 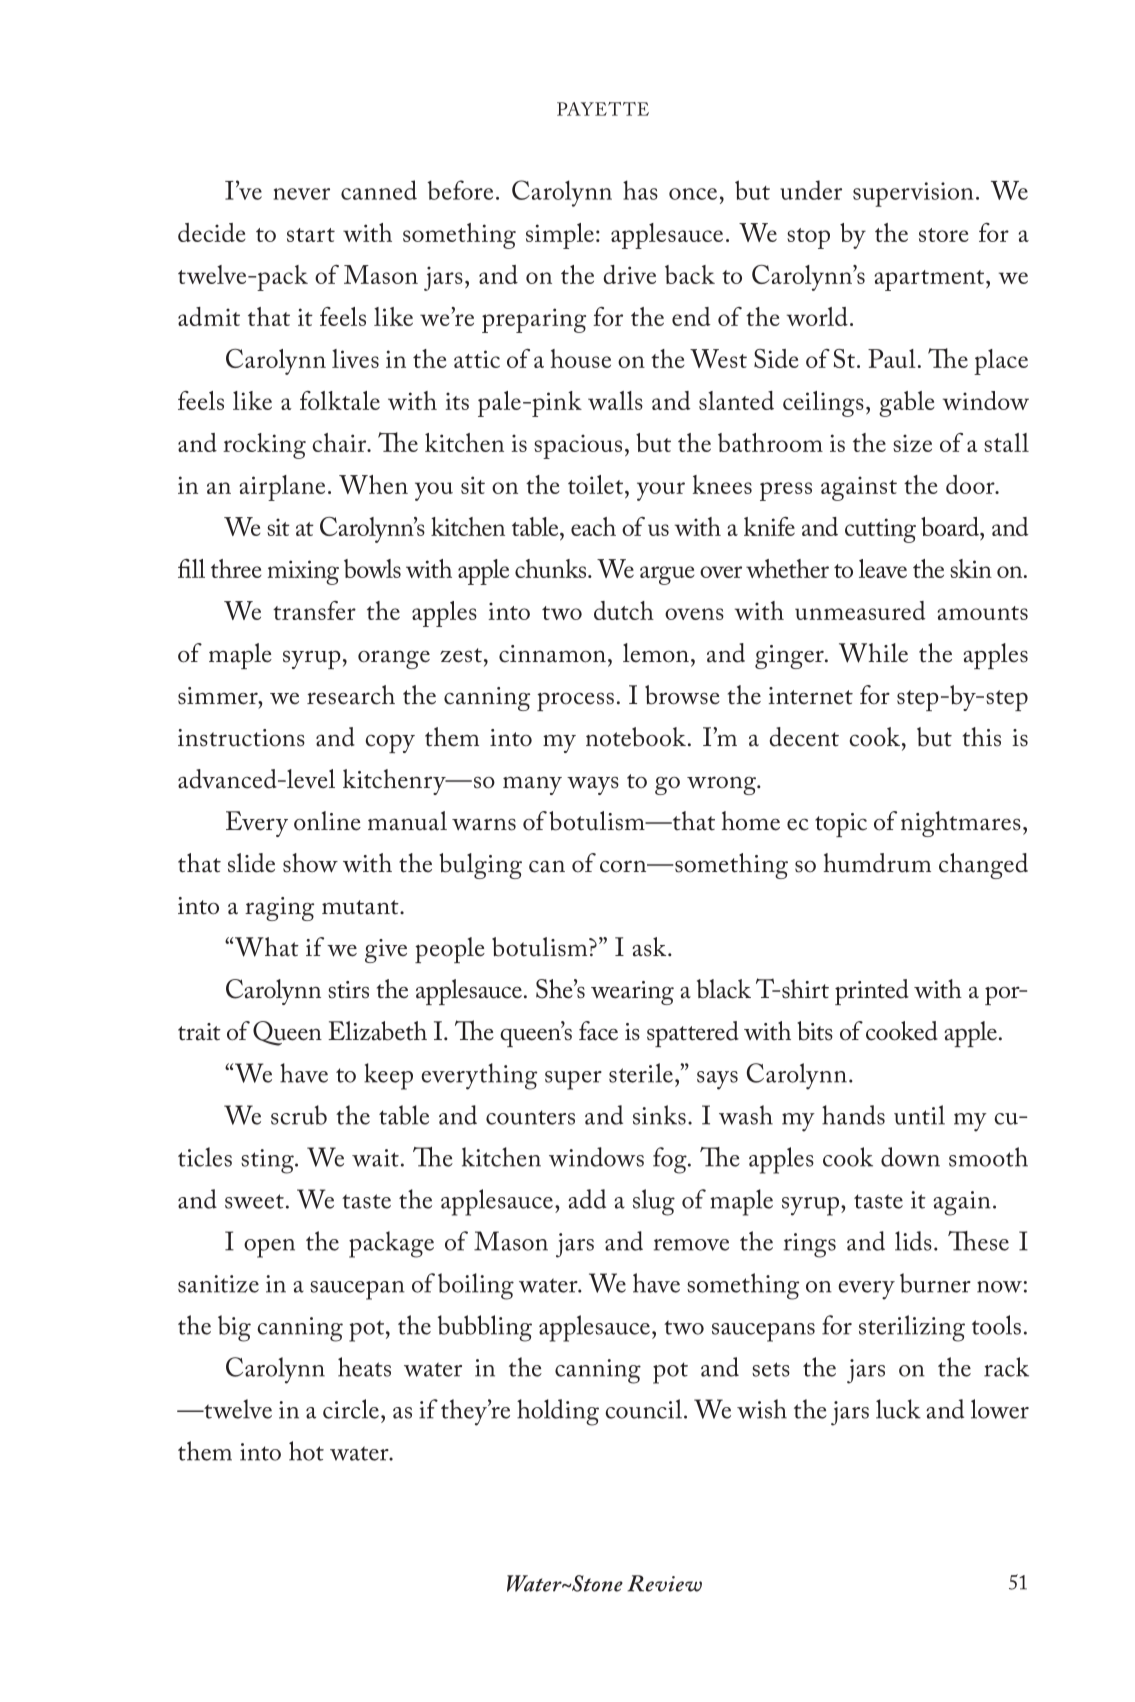 I want to click on PAYETTE, so click(x=603, y=109).
